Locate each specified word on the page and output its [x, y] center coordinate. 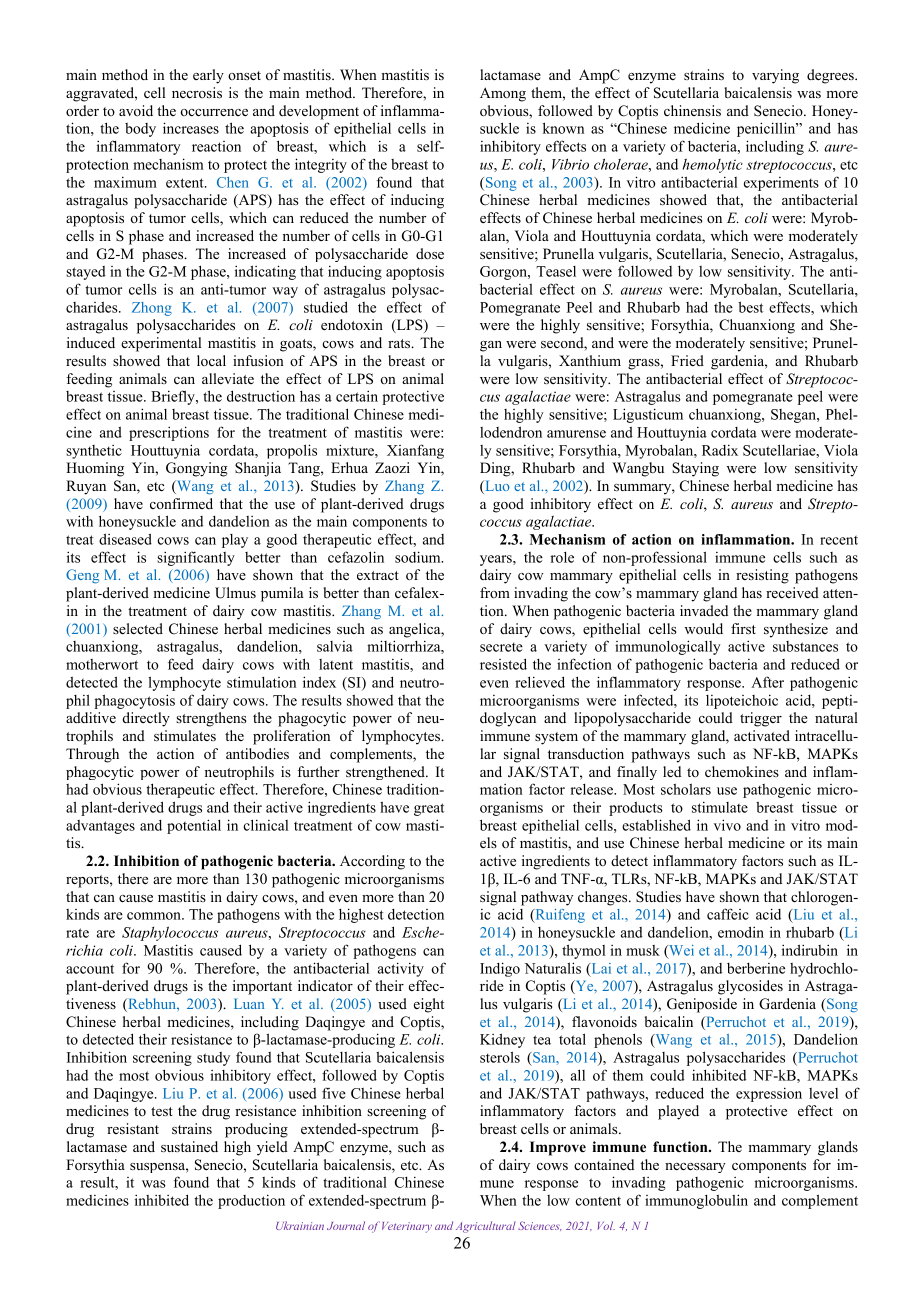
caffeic [728, 914]
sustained [189, 1146]
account [90, 969]
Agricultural [486, 1227]
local [211, 360]
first [743, 628]
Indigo [500, 969]
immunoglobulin [696, 1201]
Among [503, 94]
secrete [501, 647]
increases [191, 128]
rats [400, 343]
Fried [687, 360]
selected [138, 628]
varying [775, 76]
